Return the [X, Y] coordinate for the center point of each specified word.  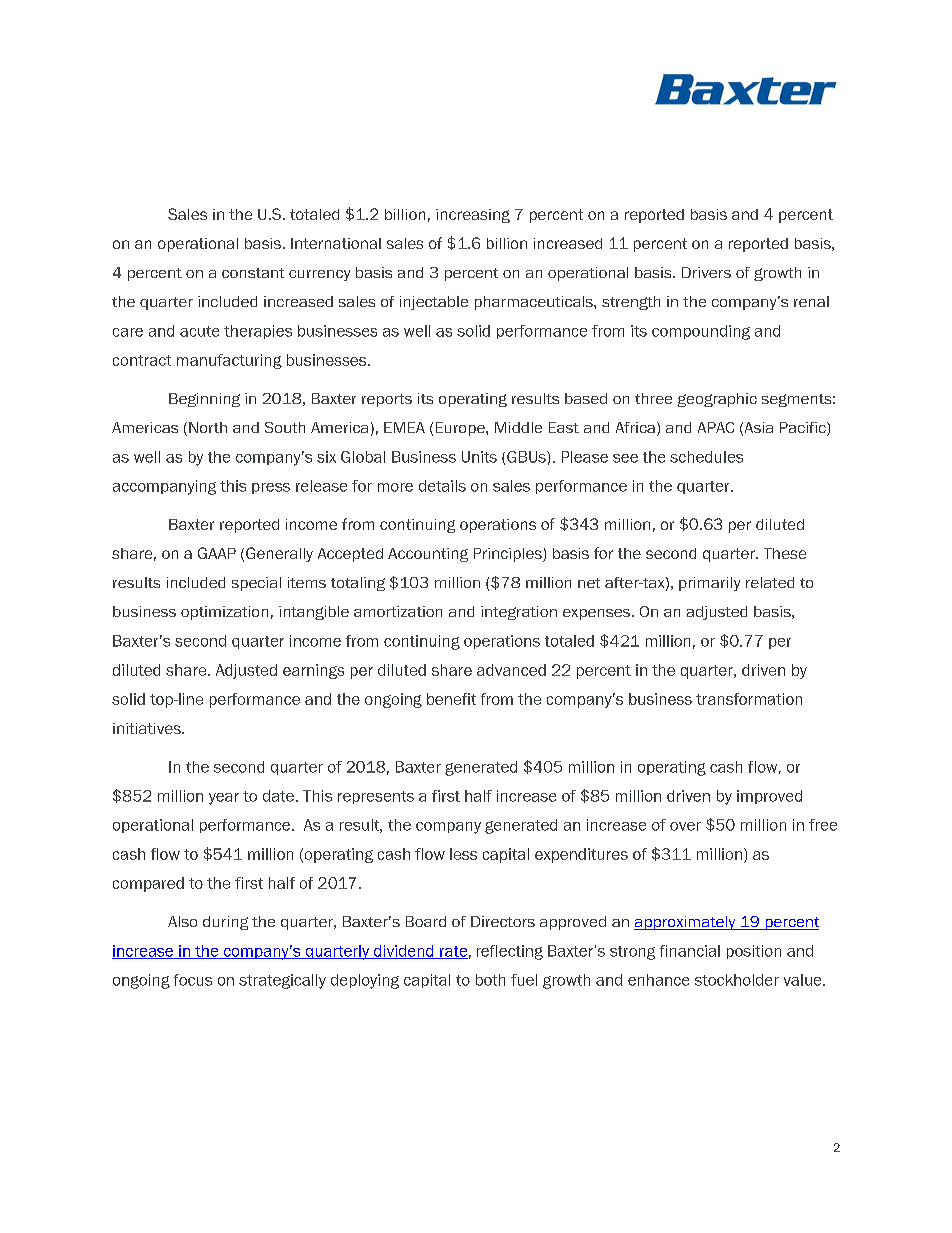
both [490, 980]
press [271, 488]
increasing [473, 216]
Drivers [706, 272]
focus [193, 980]
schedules [706, 457]
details [442, 486]
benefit [451, 699]
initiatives [148, 728]
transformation [749, 699]
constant [253, 273]
